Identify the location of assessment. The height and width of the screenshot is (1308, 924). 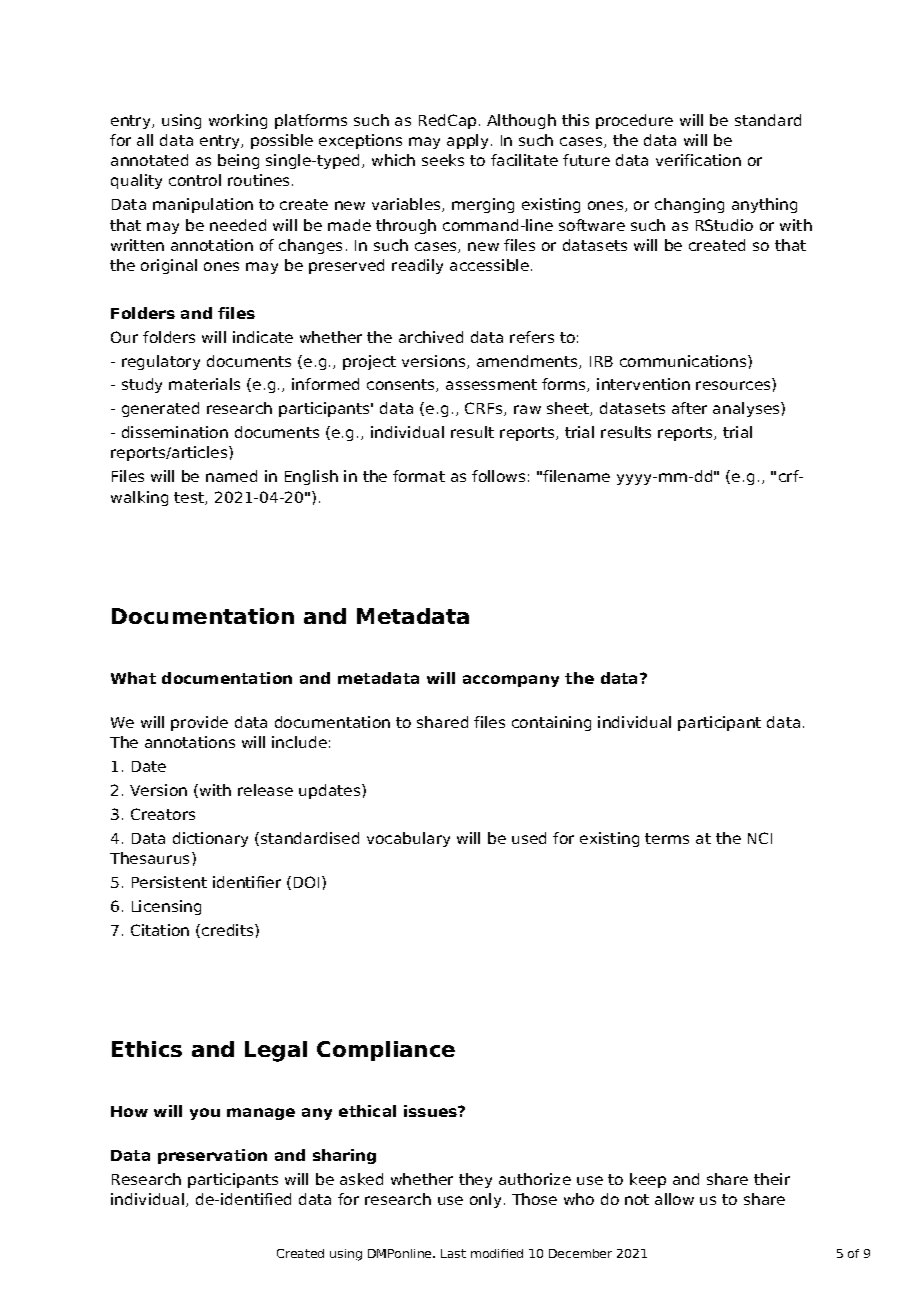
(491, 384).
